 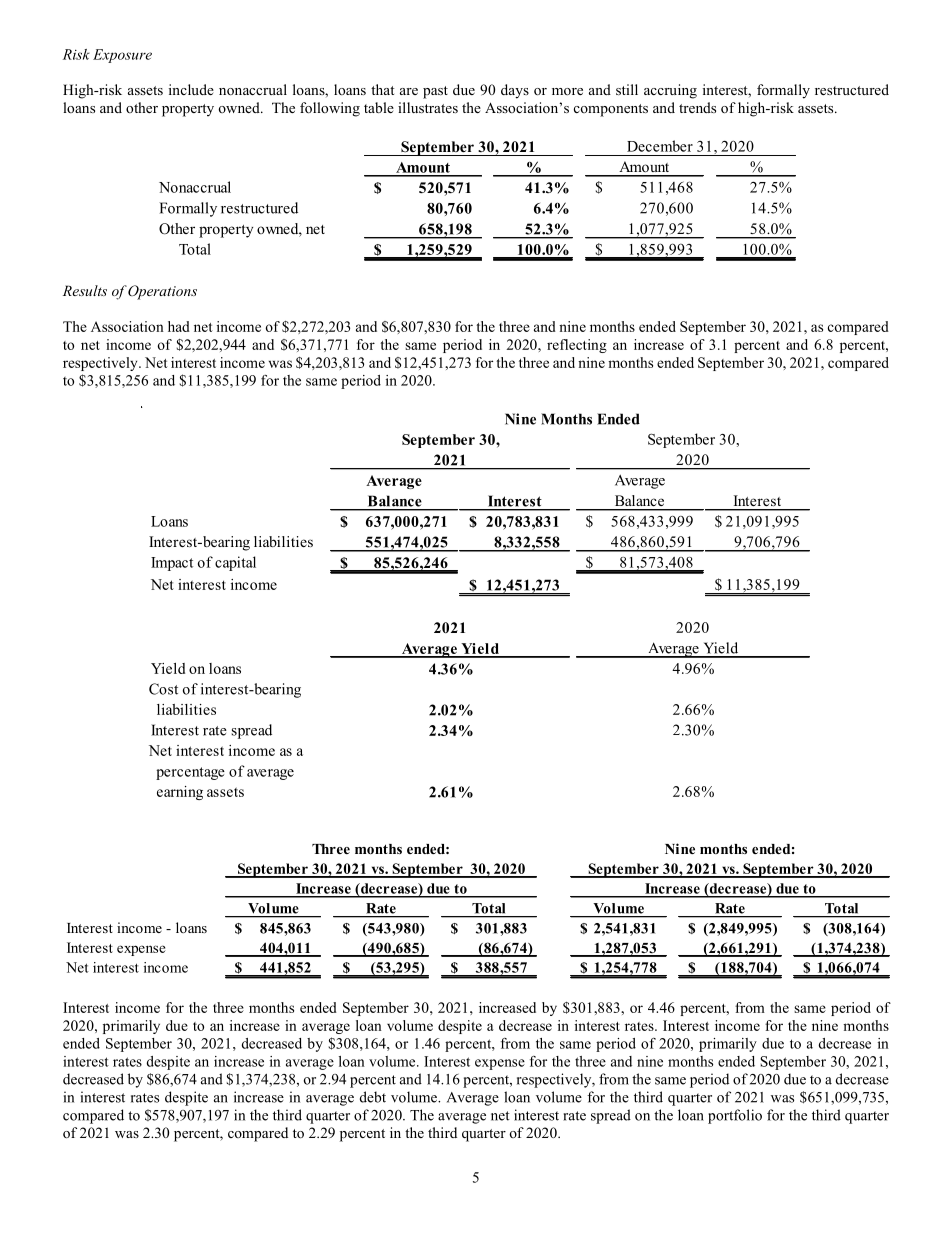 I want to click on capital, so click(x=235, y=563).
